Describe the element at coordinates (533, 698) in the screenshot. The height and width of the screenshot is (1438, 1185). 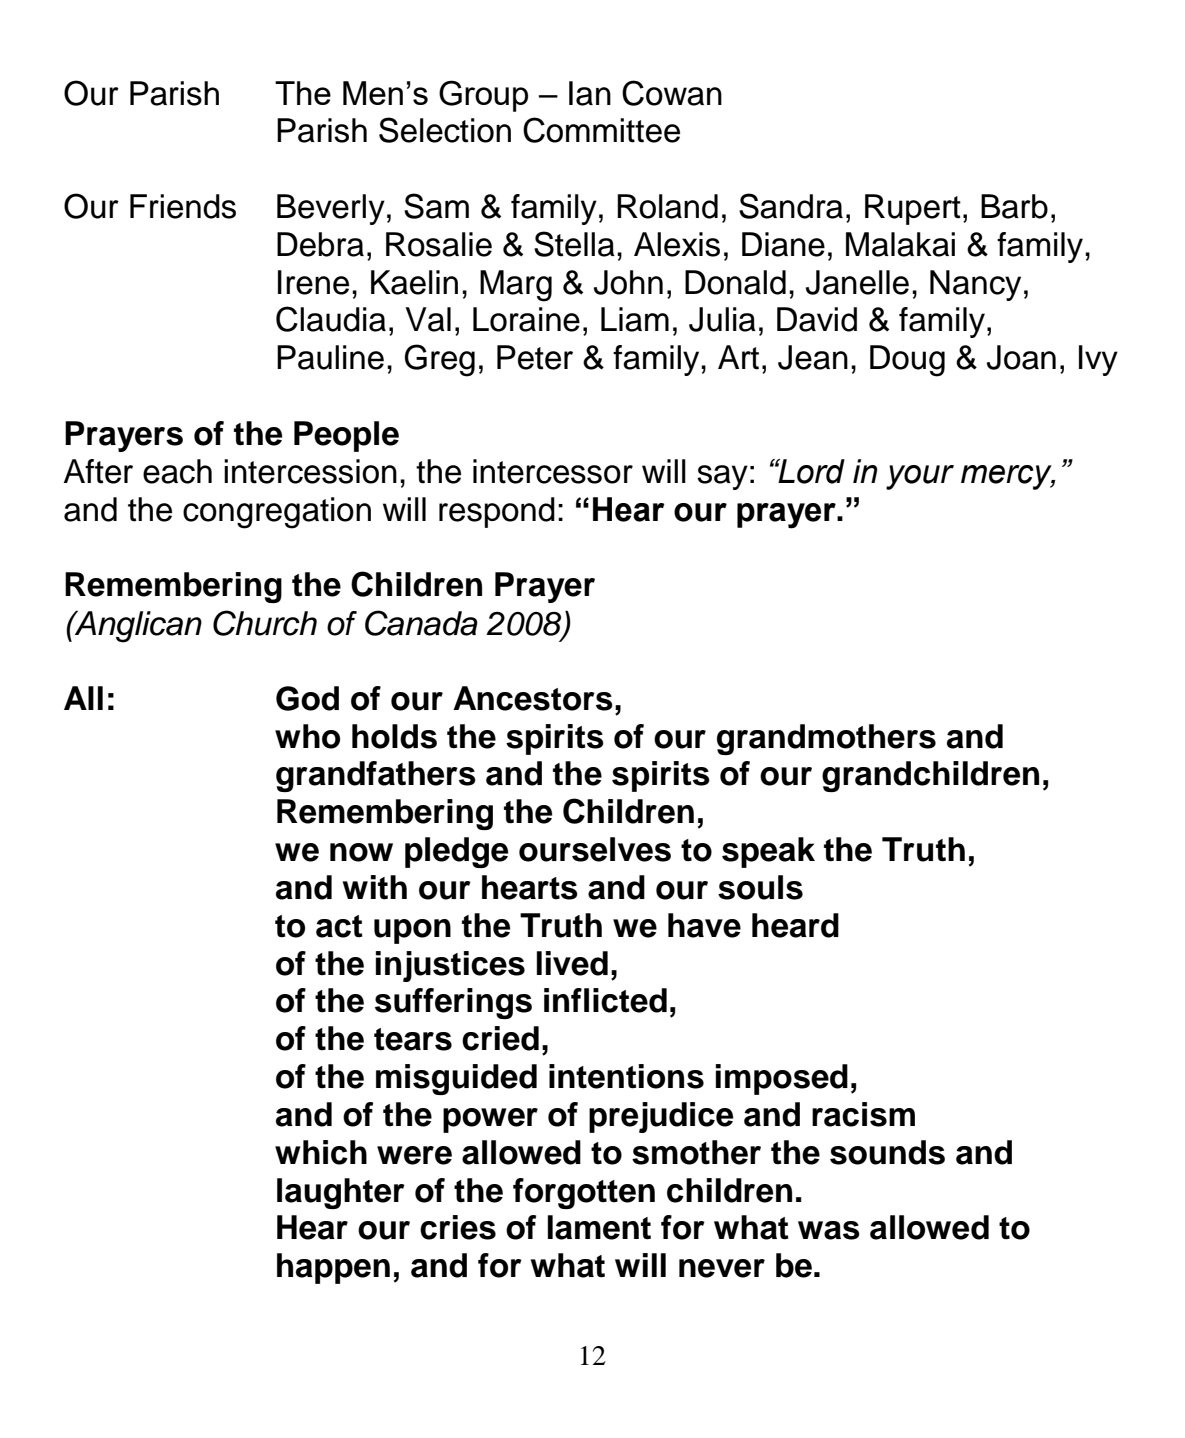
I see `Ancestors` at that location.
